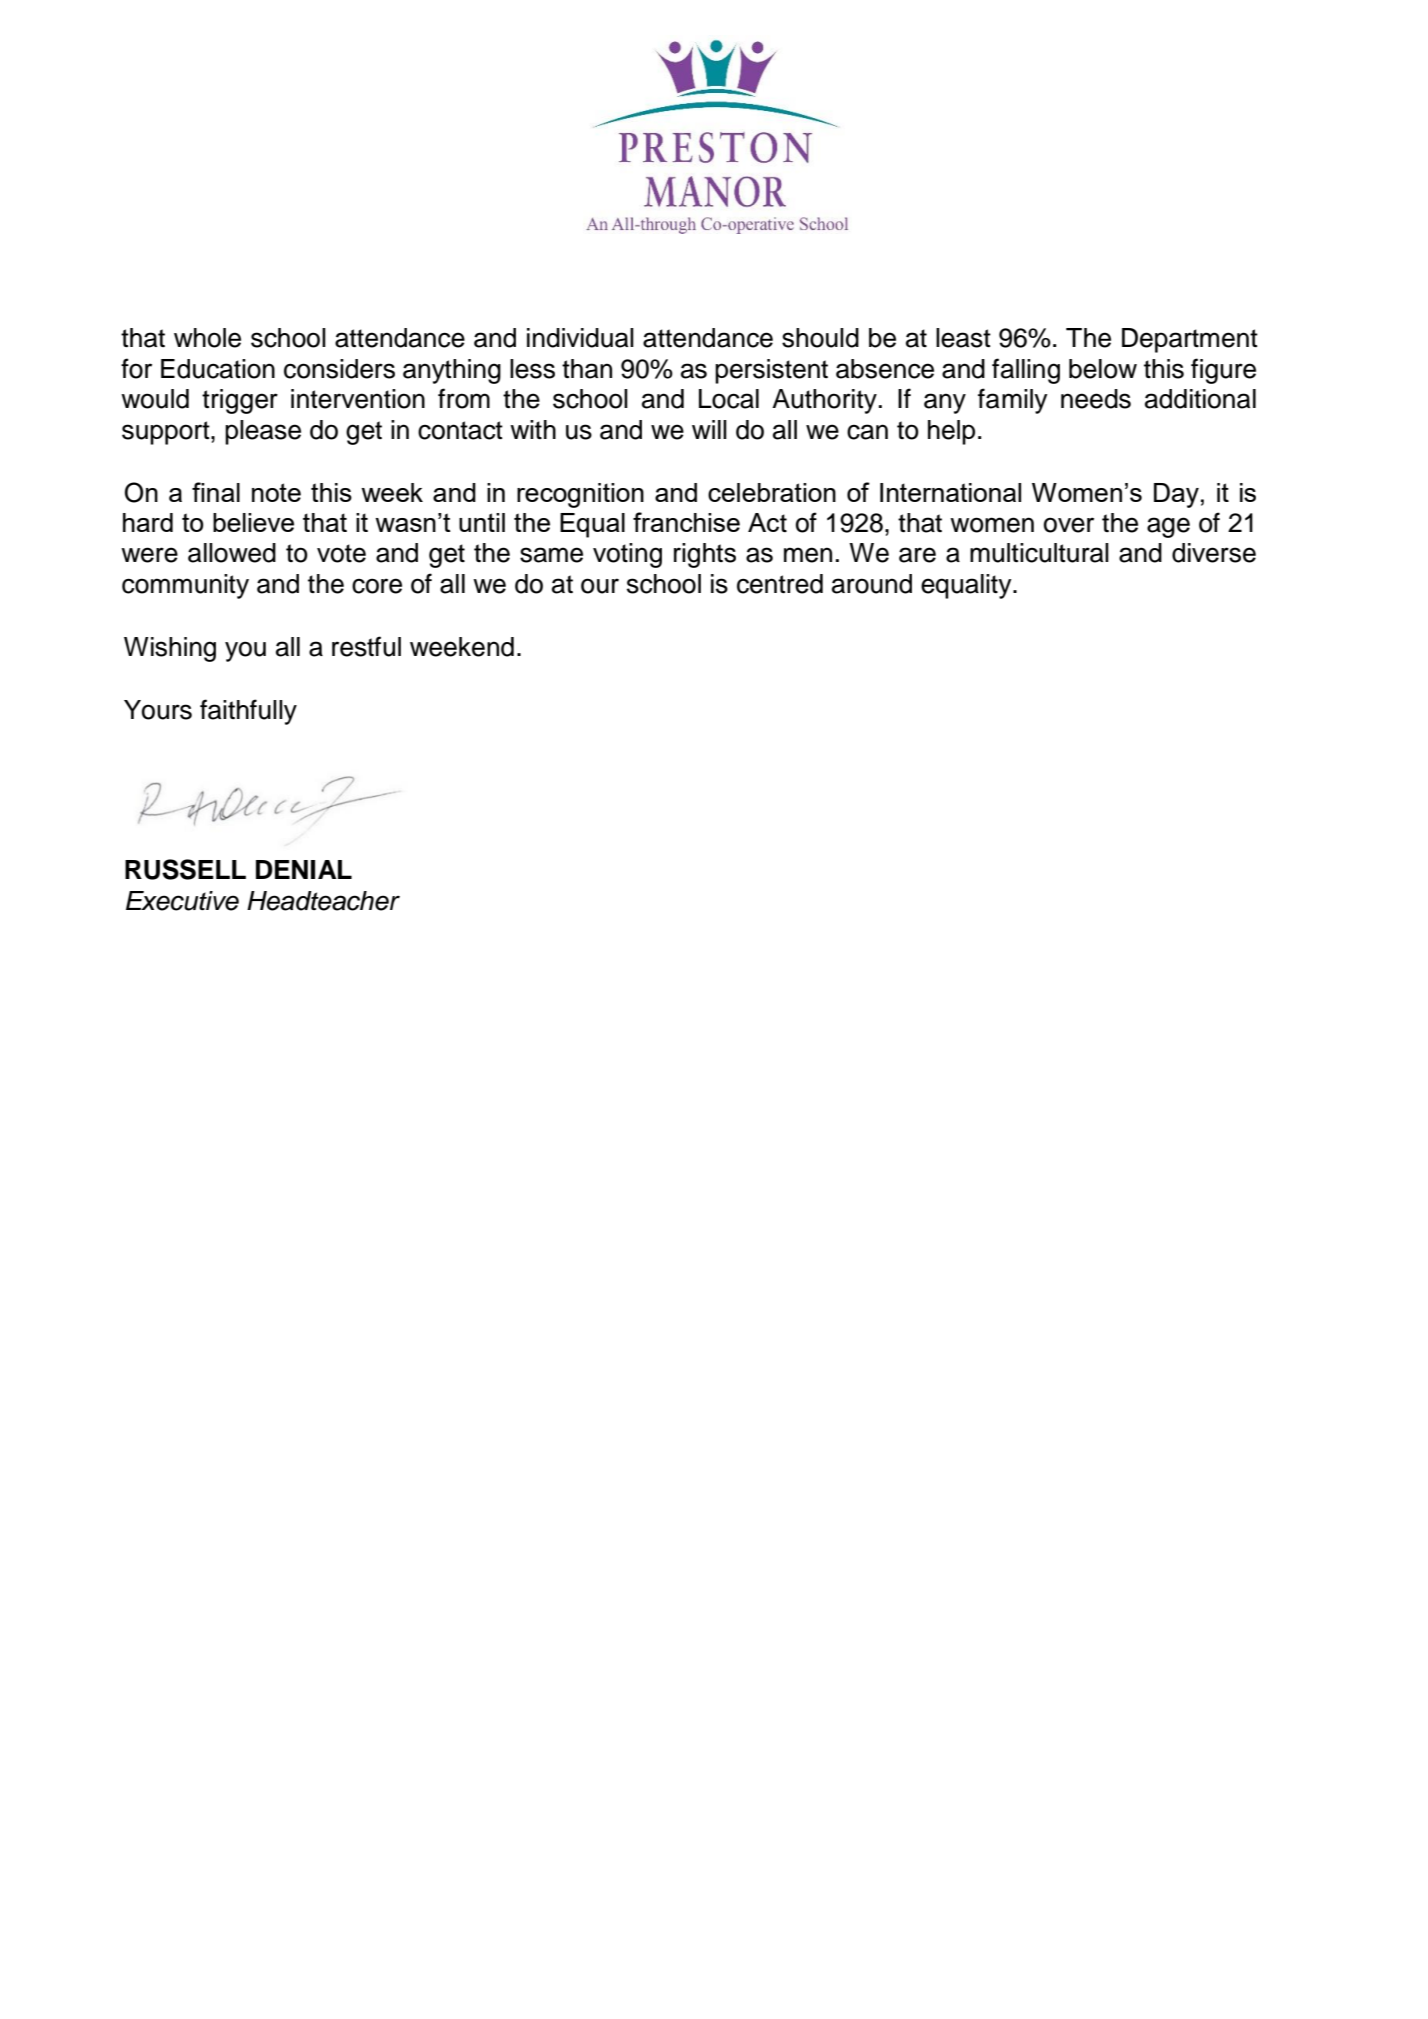 This screenshot has width=1428, height=2019. What do you see at coordinates (780, 584) in the screenshot?
I see `centred` at bounding box center [780, 584].
